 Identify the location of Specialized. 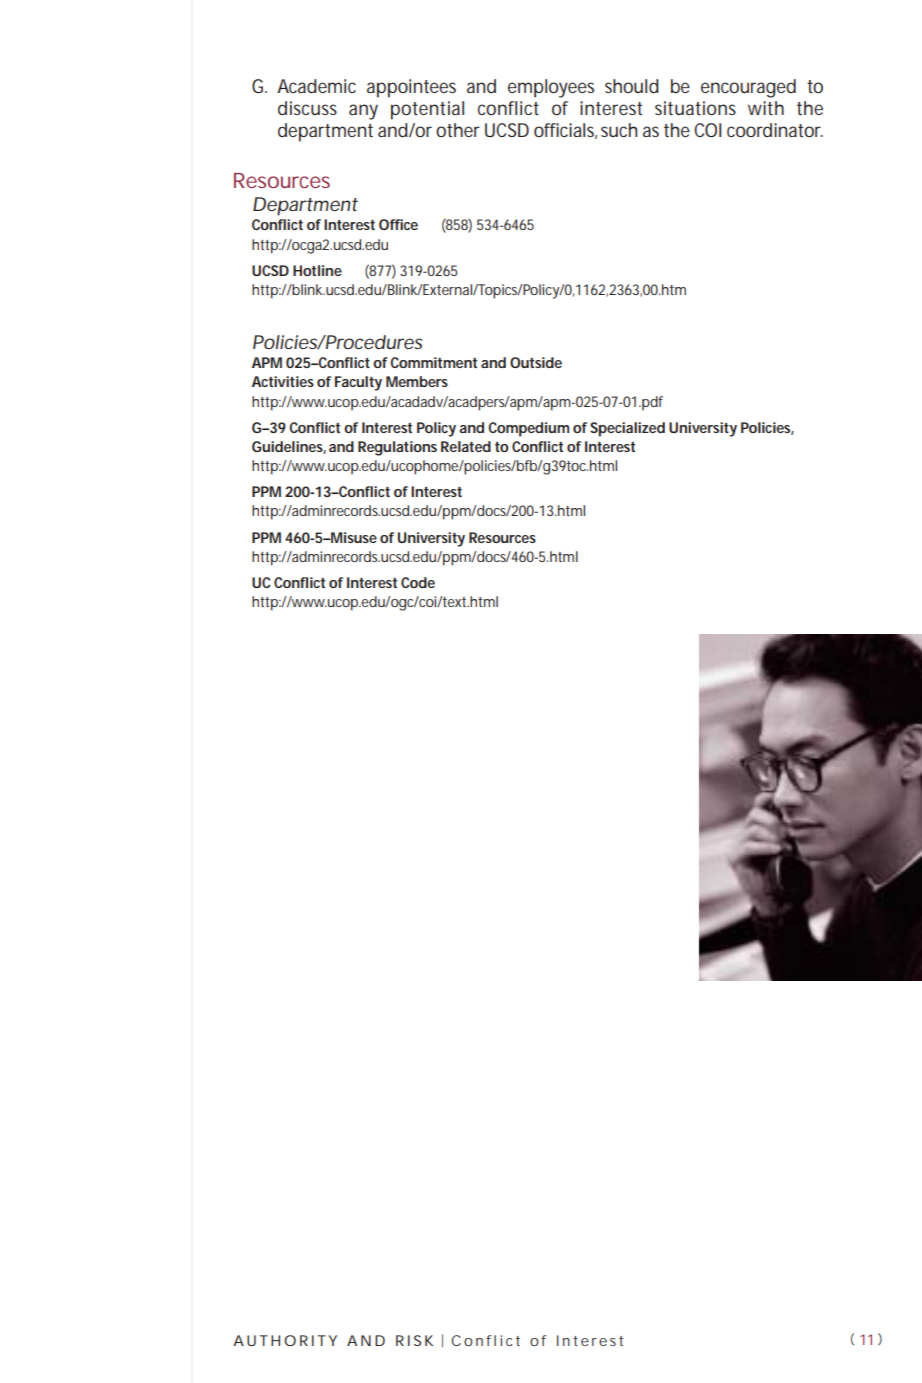
(627, 429).
